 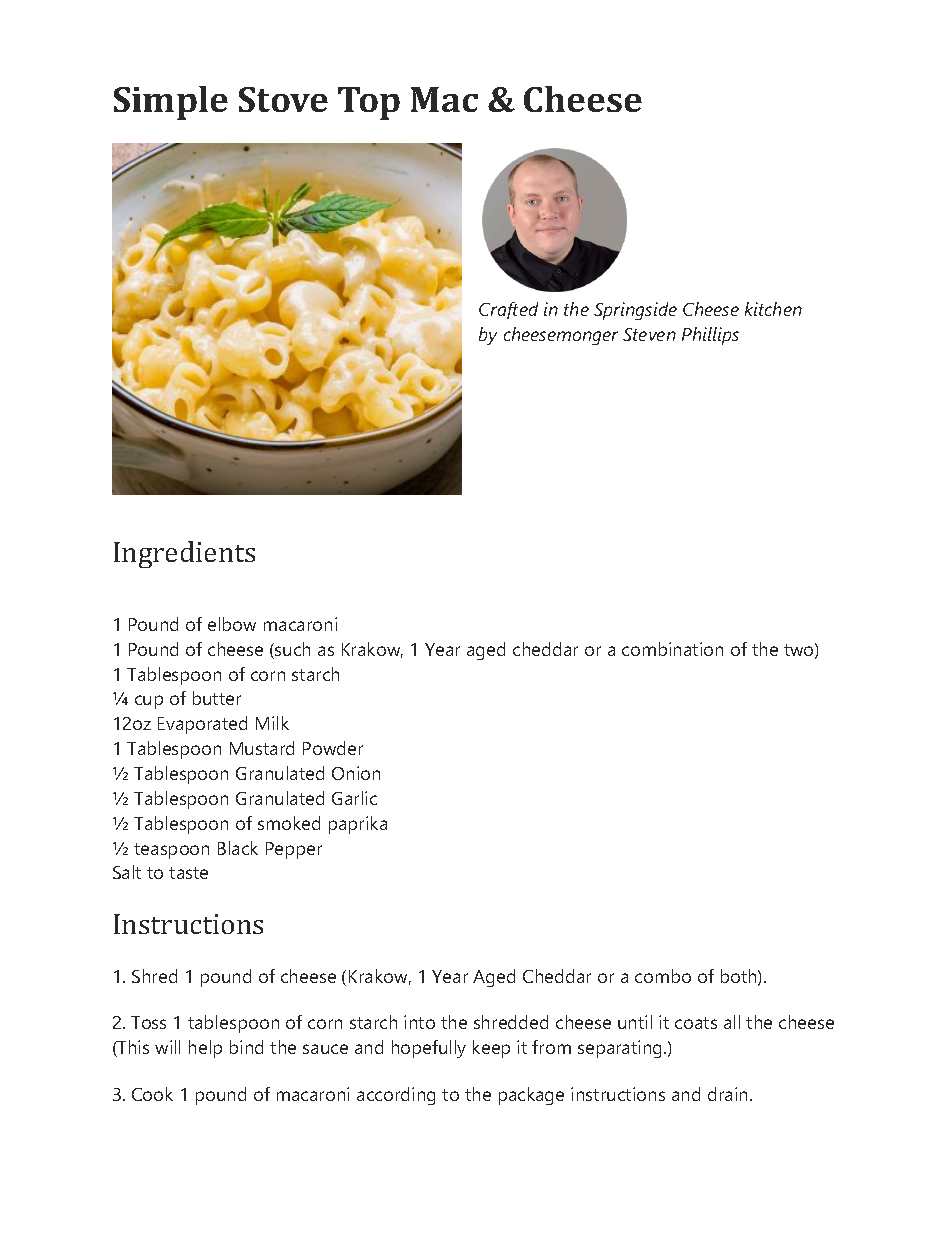 I want to click on Phillips, so click(x=710, y=336).
